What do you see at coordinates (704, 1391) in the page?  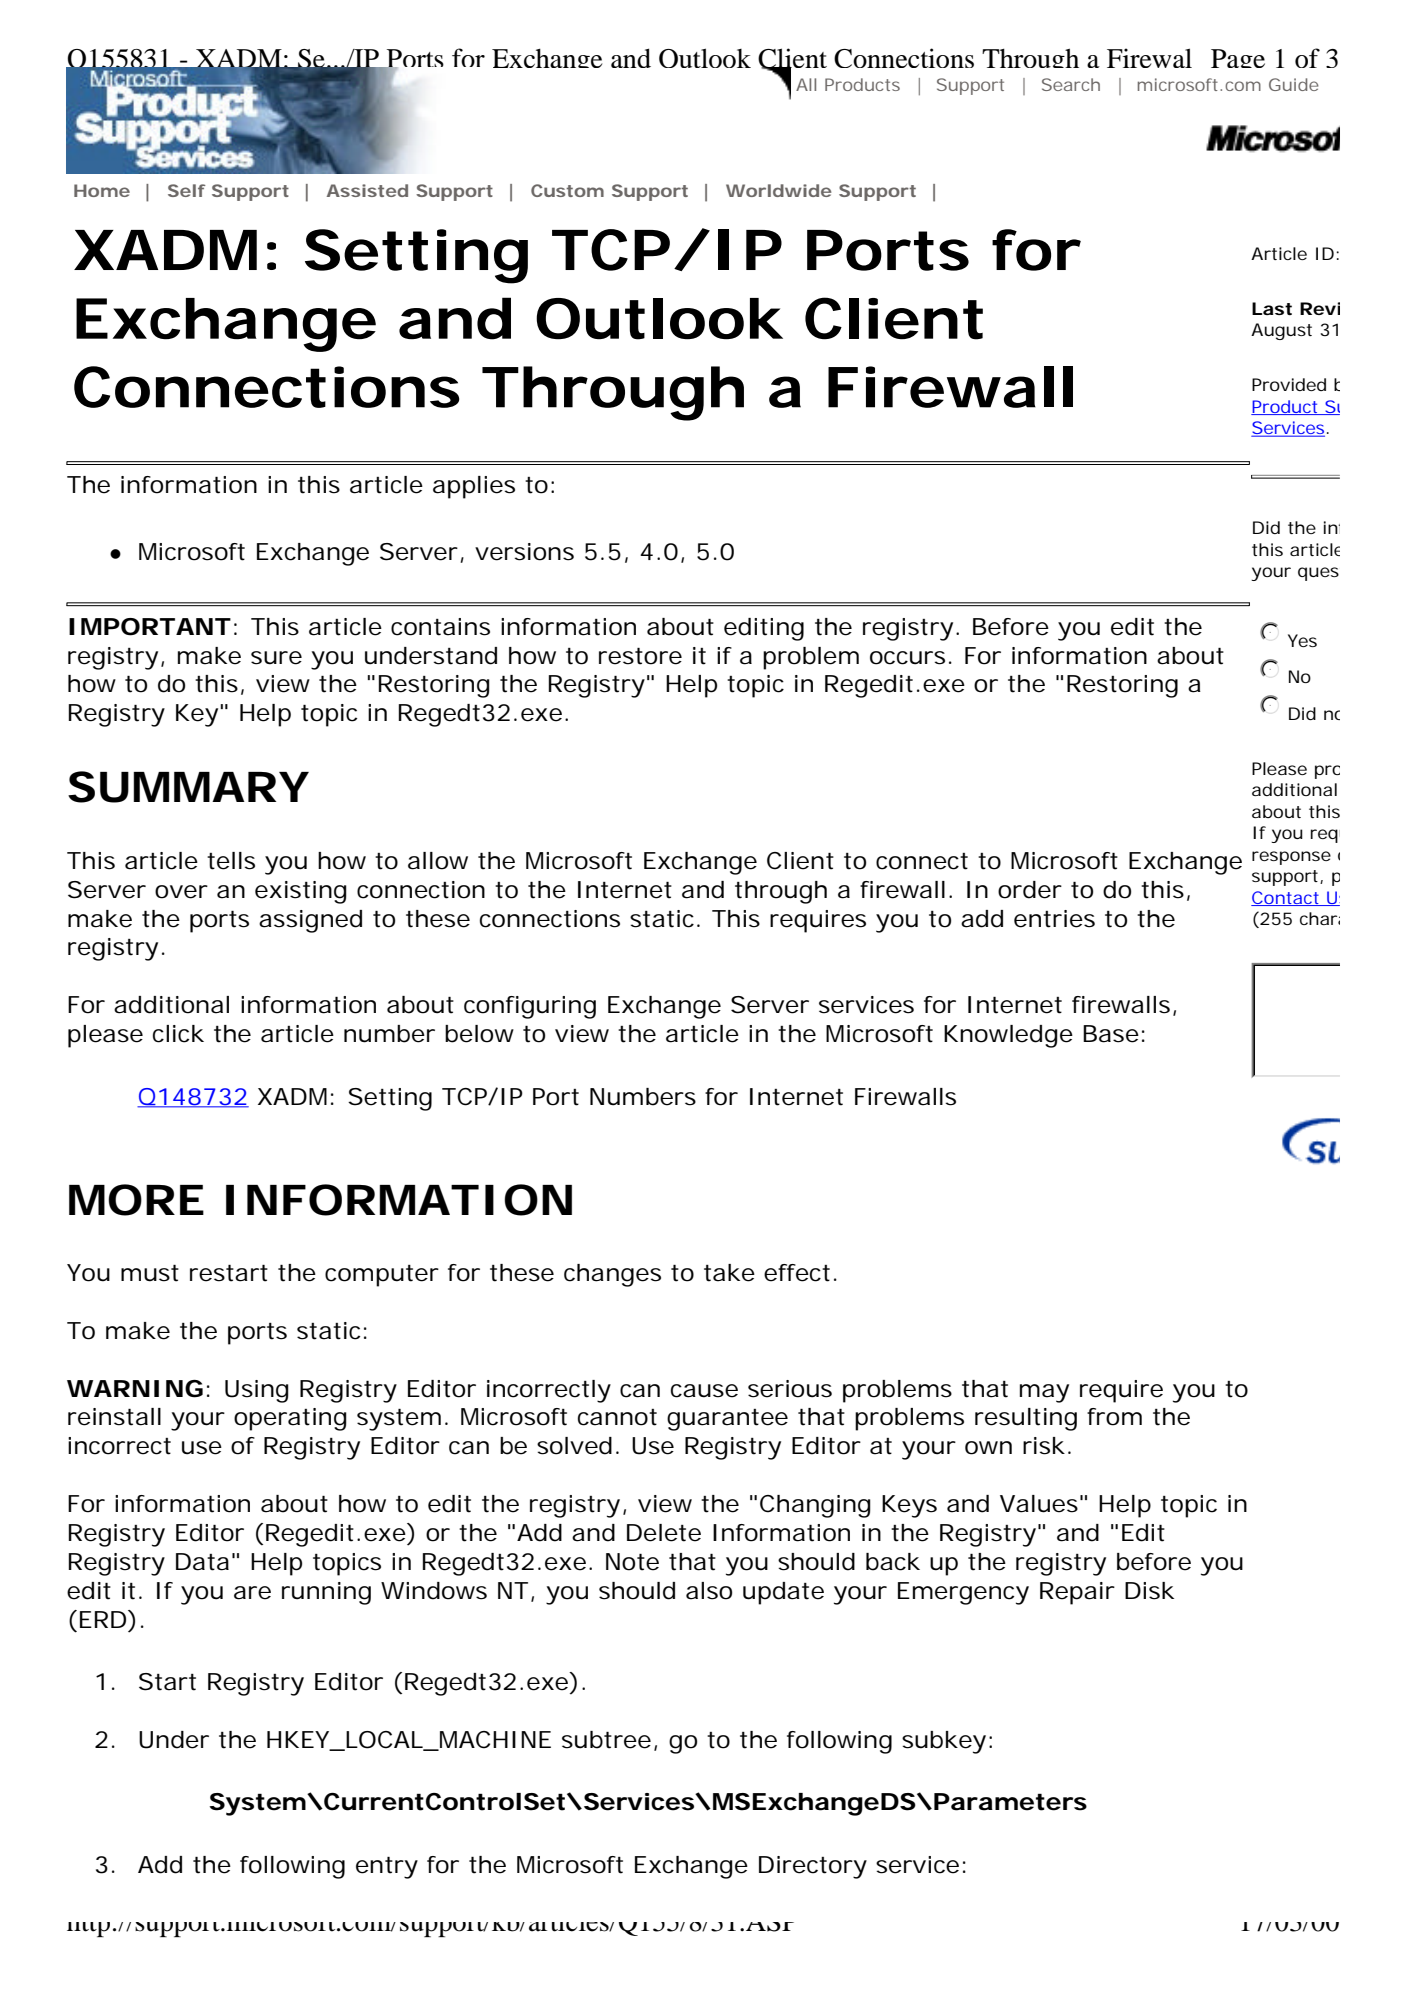 I see `cause` at bounding box center [704, 1391].
